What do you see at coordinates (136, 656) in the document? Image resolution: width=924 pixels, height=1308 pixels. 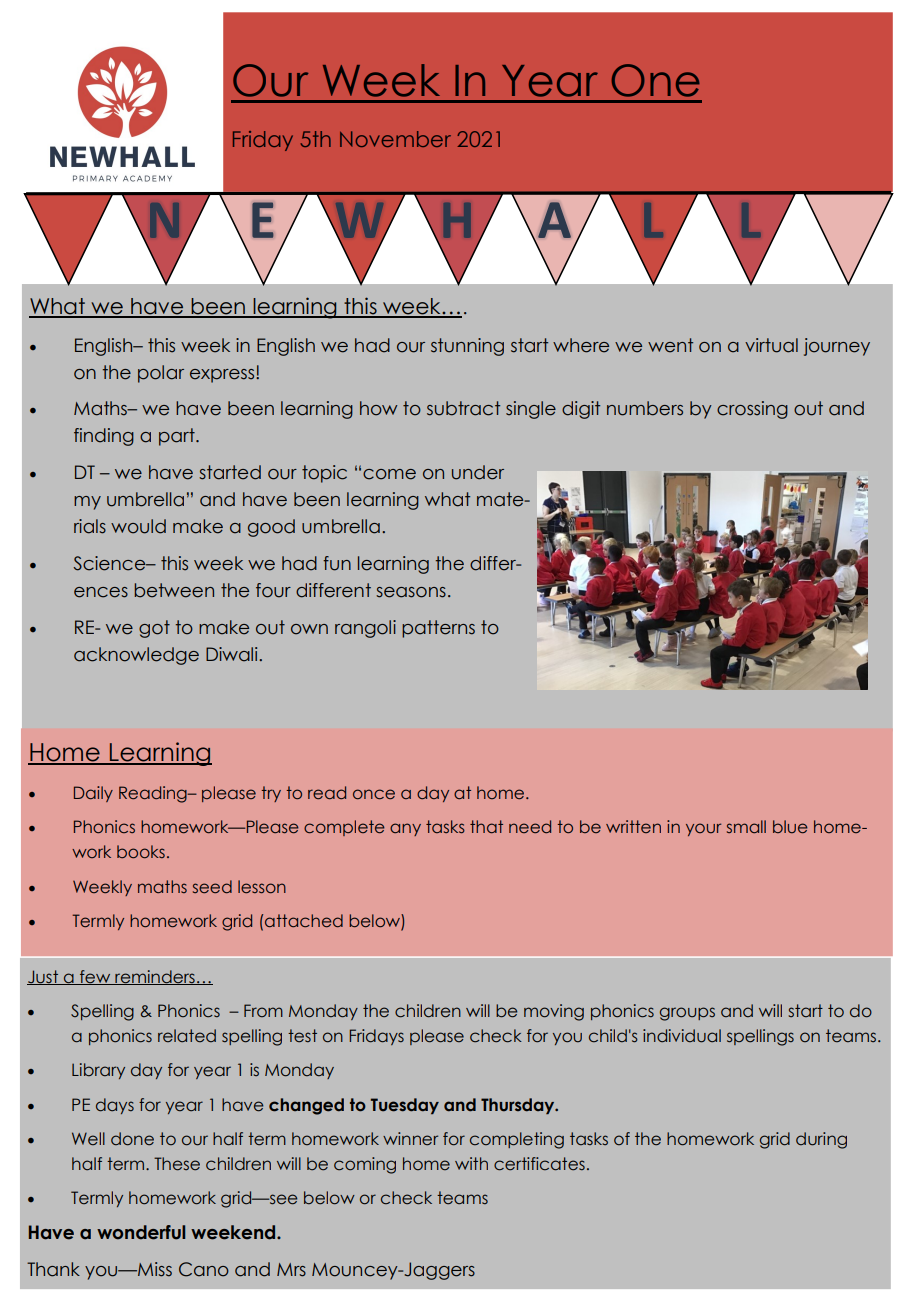 I see `acknowledge` at bounding box center [136, 656].
